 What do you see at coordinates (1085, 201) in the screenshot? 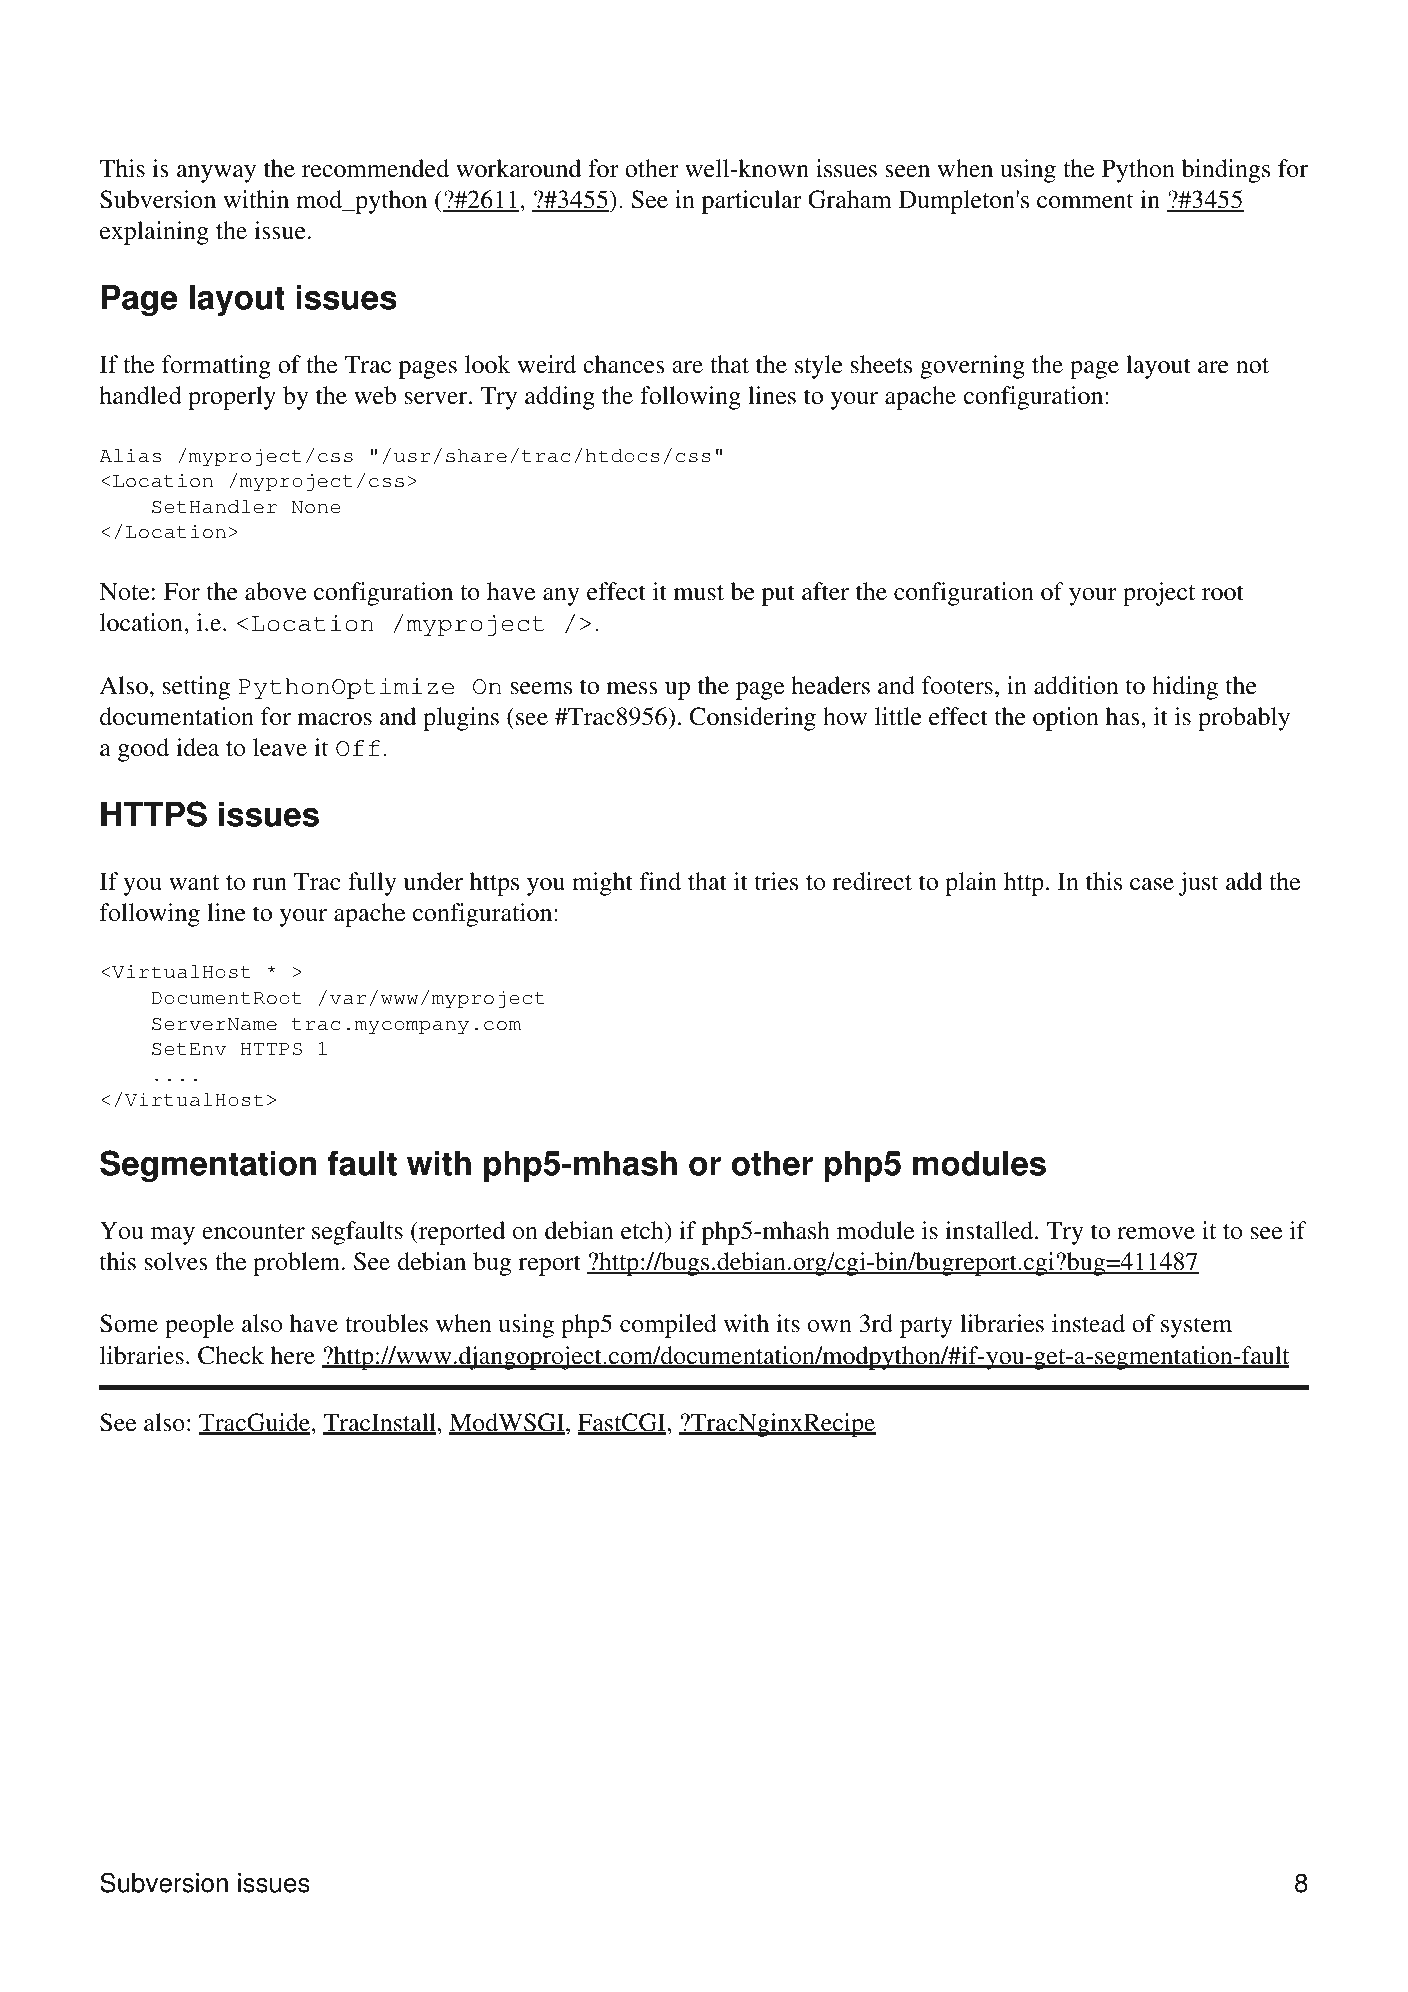
I see `comment` at bounding box center [1085, 201].
